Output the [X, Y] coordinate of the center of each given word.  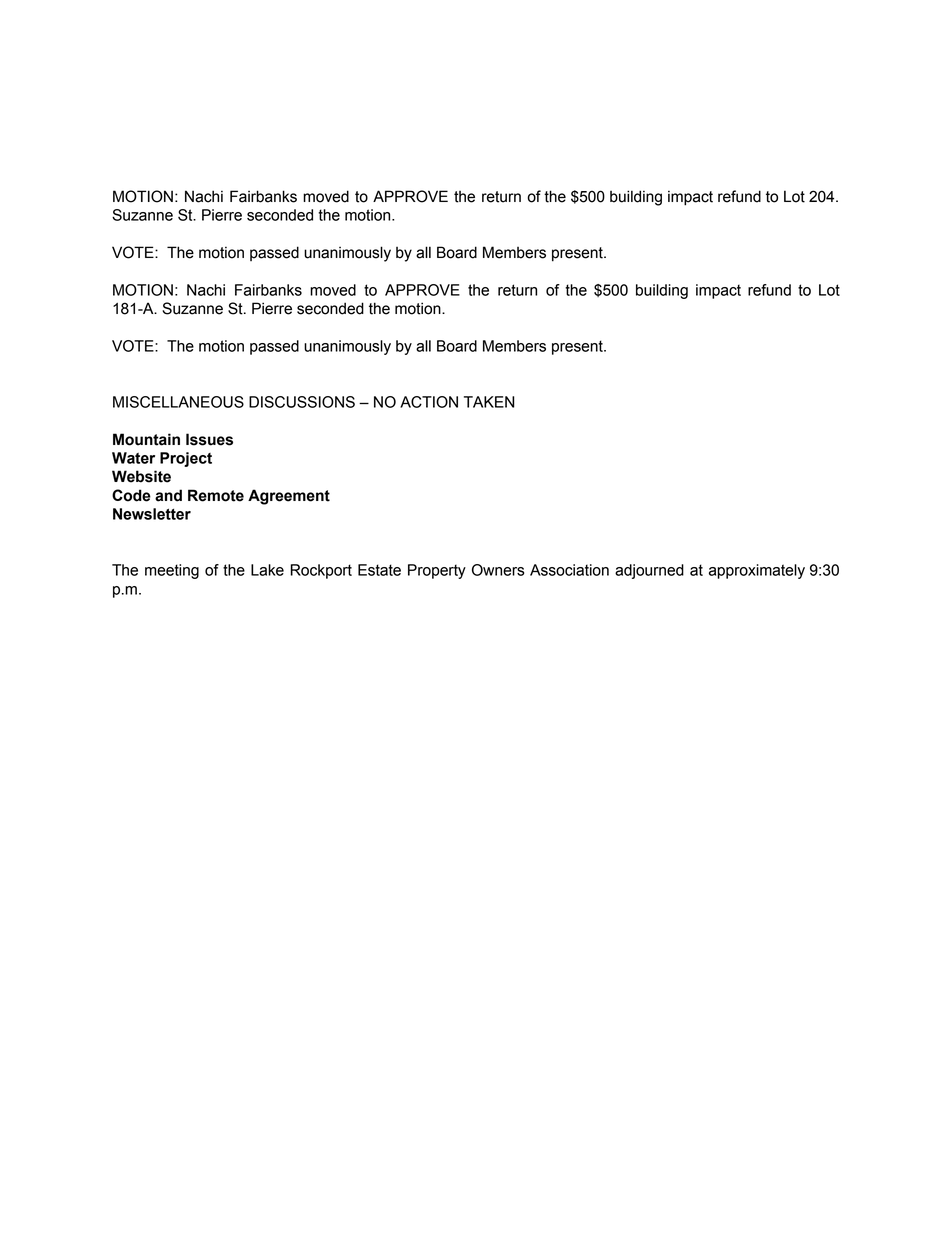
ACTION [429, 402]
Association [569, 570]
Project [186, 459]
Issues [209, 439]
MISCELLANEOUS [178, 402]
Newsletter [152, 514]
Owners [498, 570]
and [168, 495]
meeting [172, 571]
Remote [216, 495]
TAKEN [489, 402]
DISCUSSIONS [302, 402]
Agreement [289, 497]
